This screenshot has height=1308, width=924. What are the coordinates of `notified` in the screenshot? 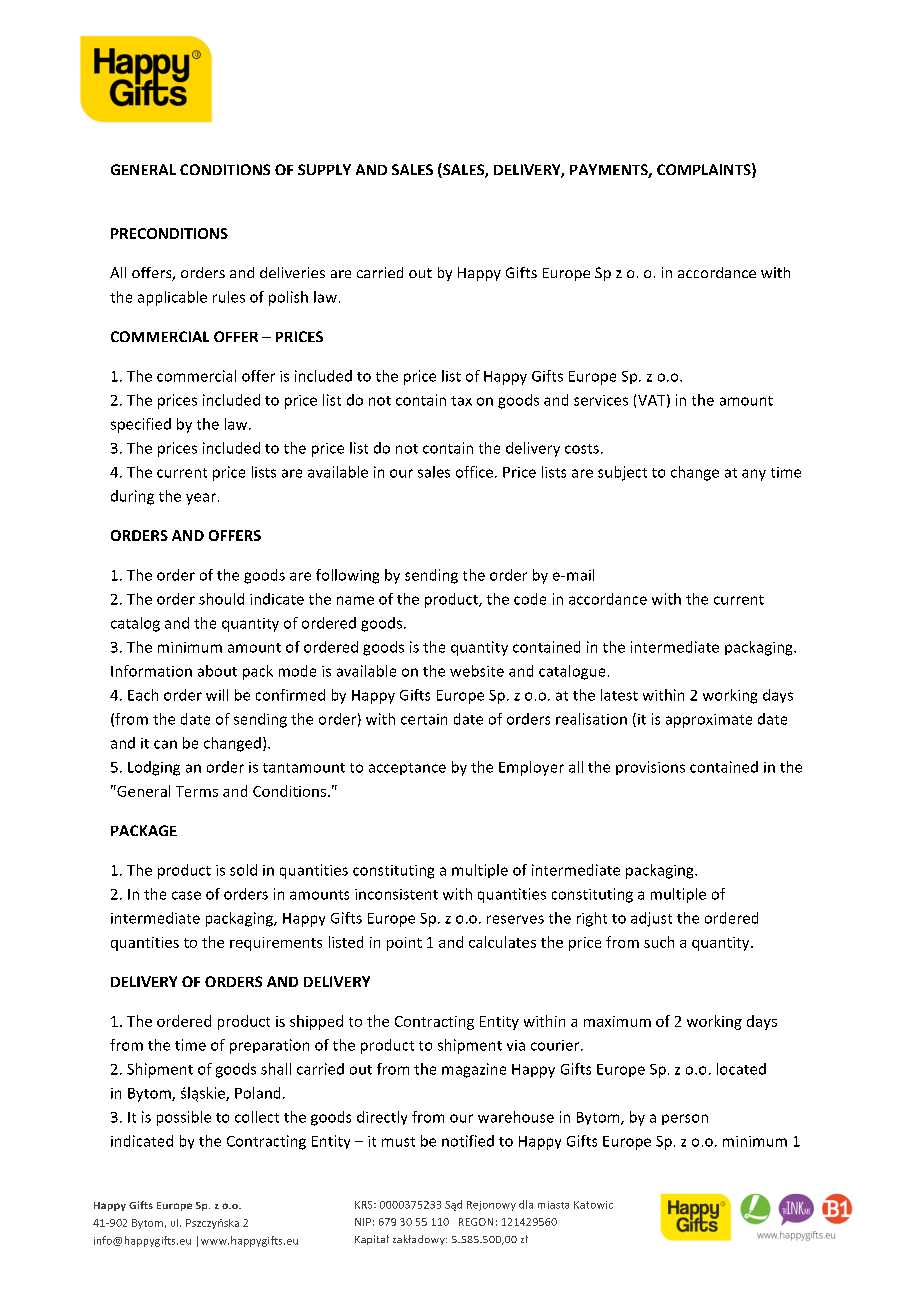 It's located at (468, 1141).
